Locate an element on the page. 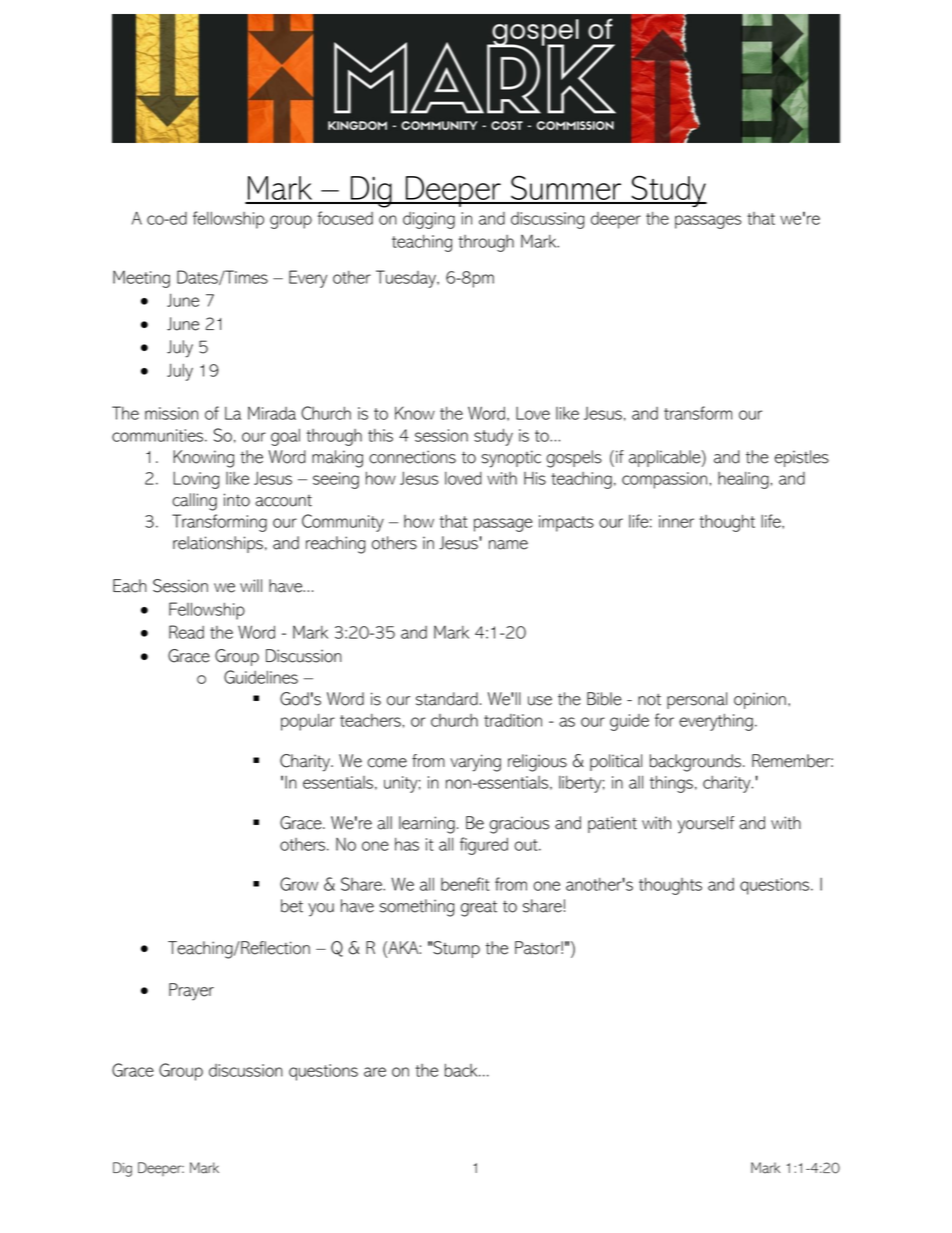 This image has height=1233, width=952. inner is located at coordinates (676, 521).
